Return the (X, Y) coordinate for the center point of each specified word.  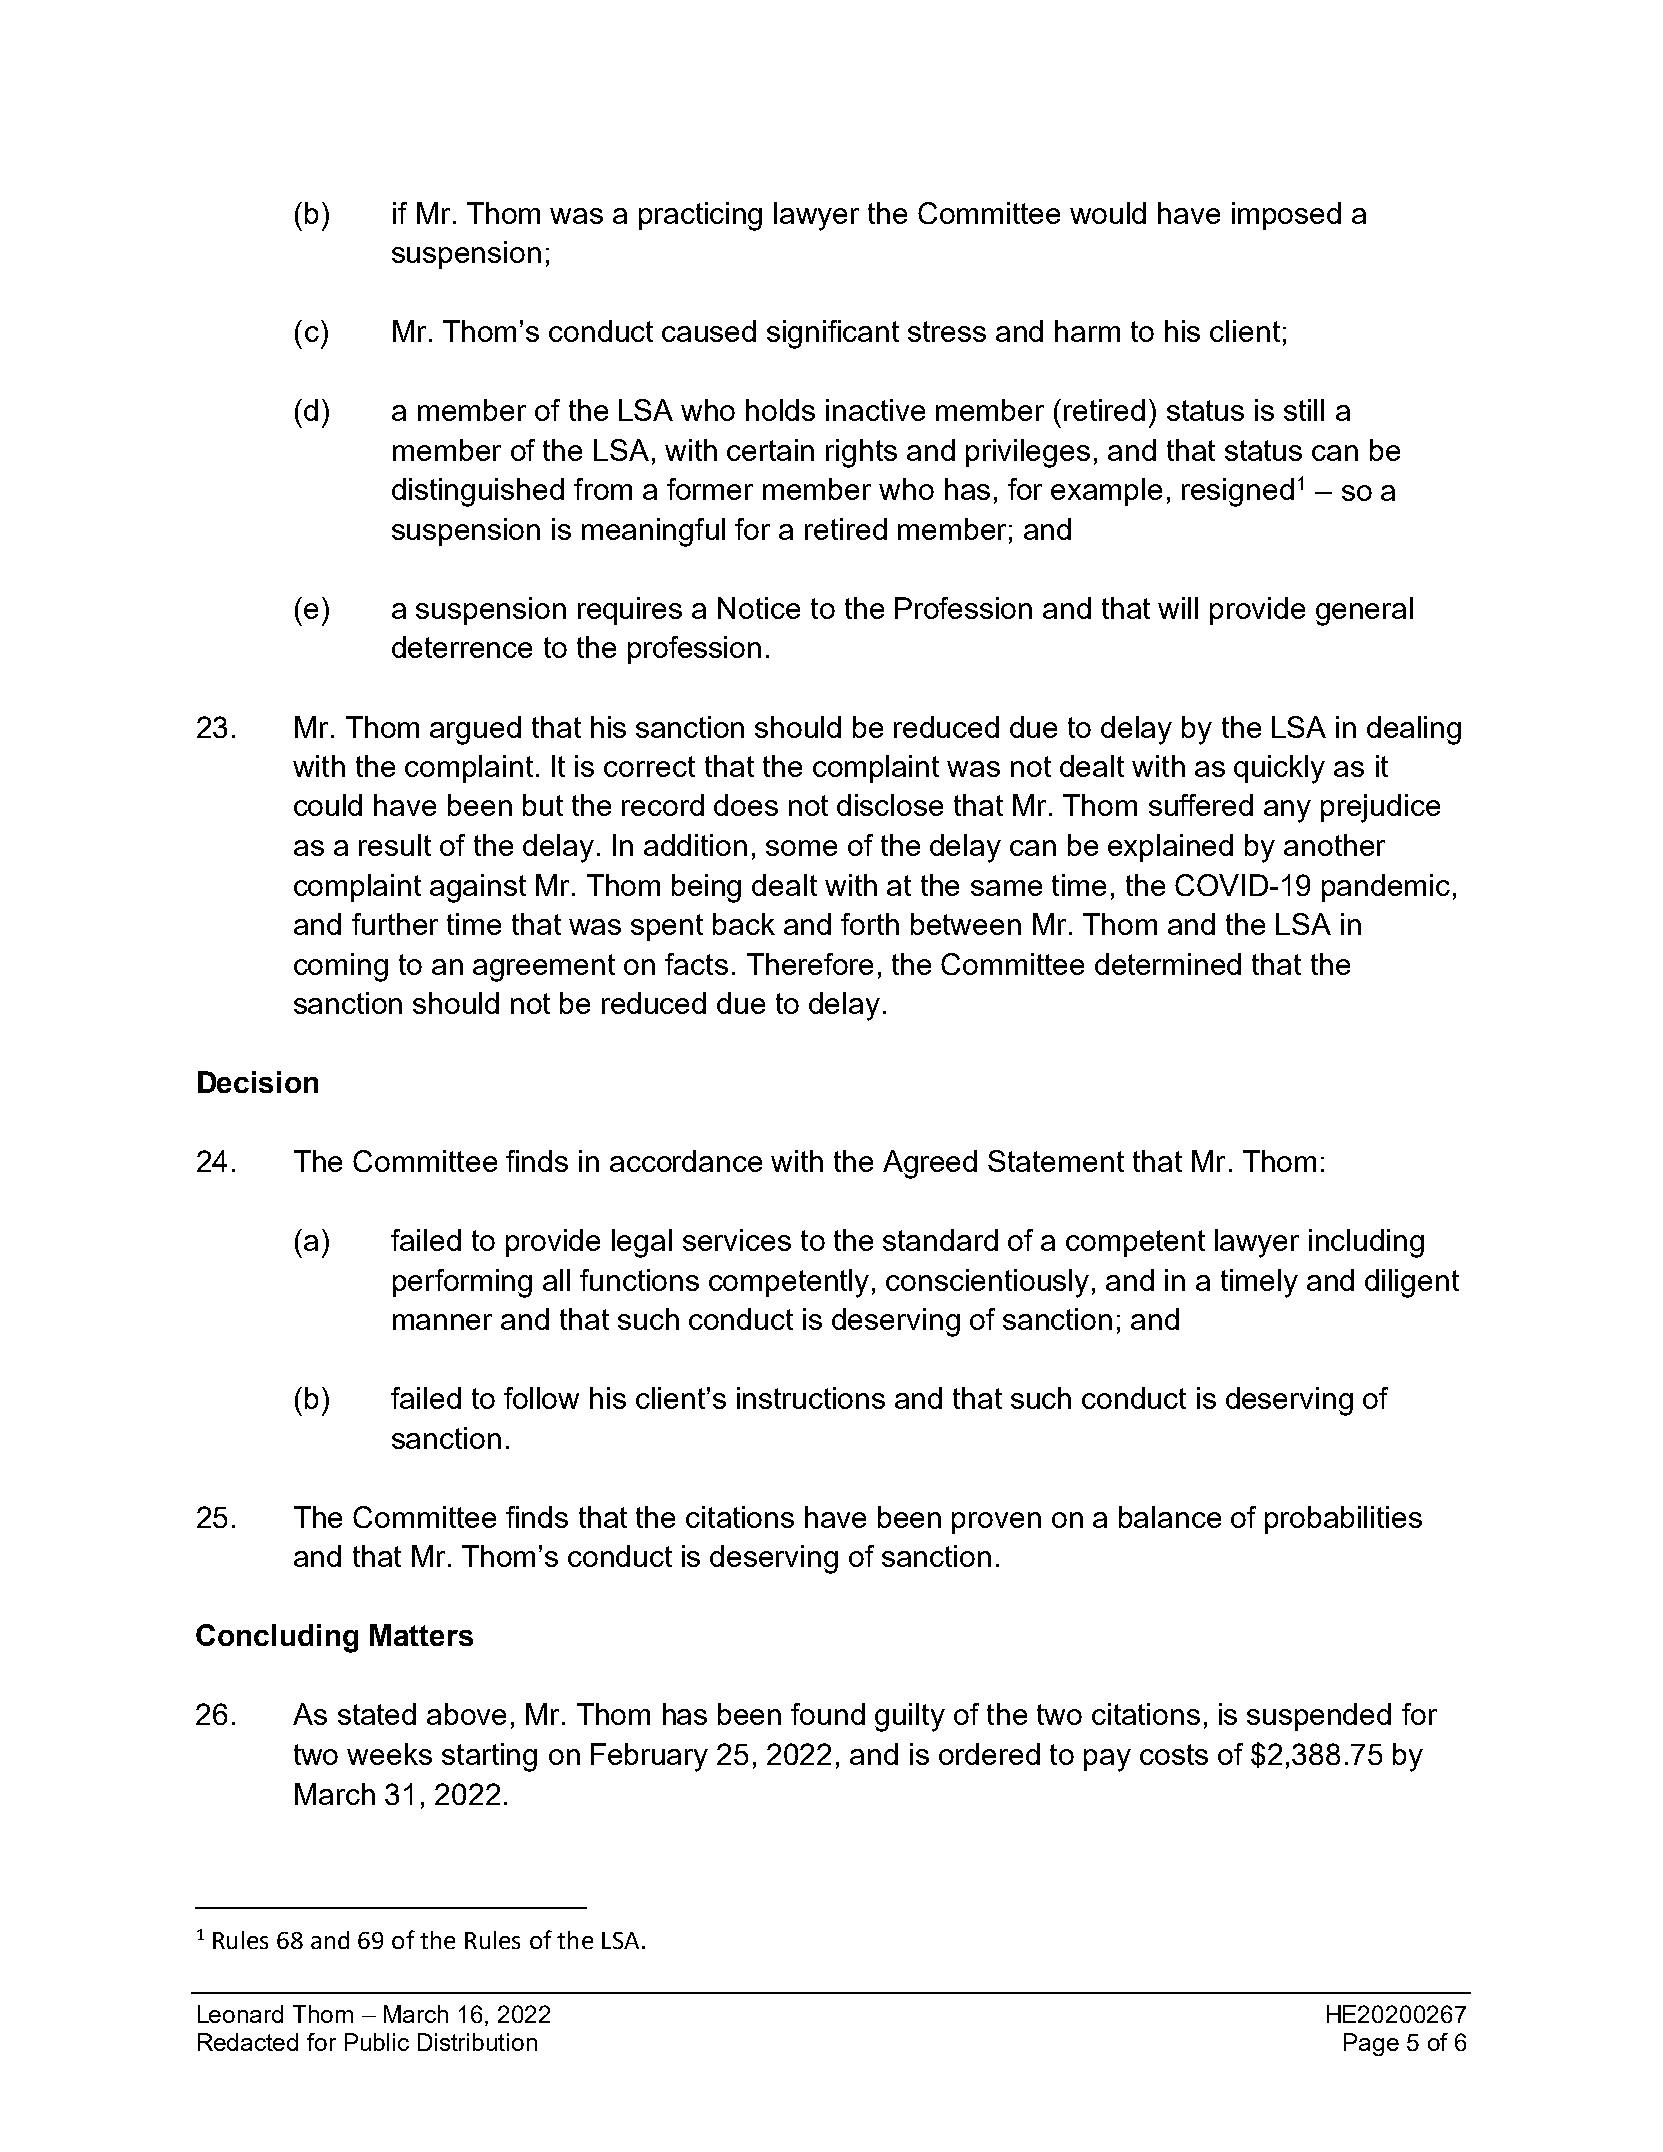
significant (833, 334)
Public (377, 2042)
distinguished (478, 492)
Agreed (930, 1164)
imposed (1286, 216)
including (1366, 1243)
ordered (989, 1754)
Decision (258, 1082)
